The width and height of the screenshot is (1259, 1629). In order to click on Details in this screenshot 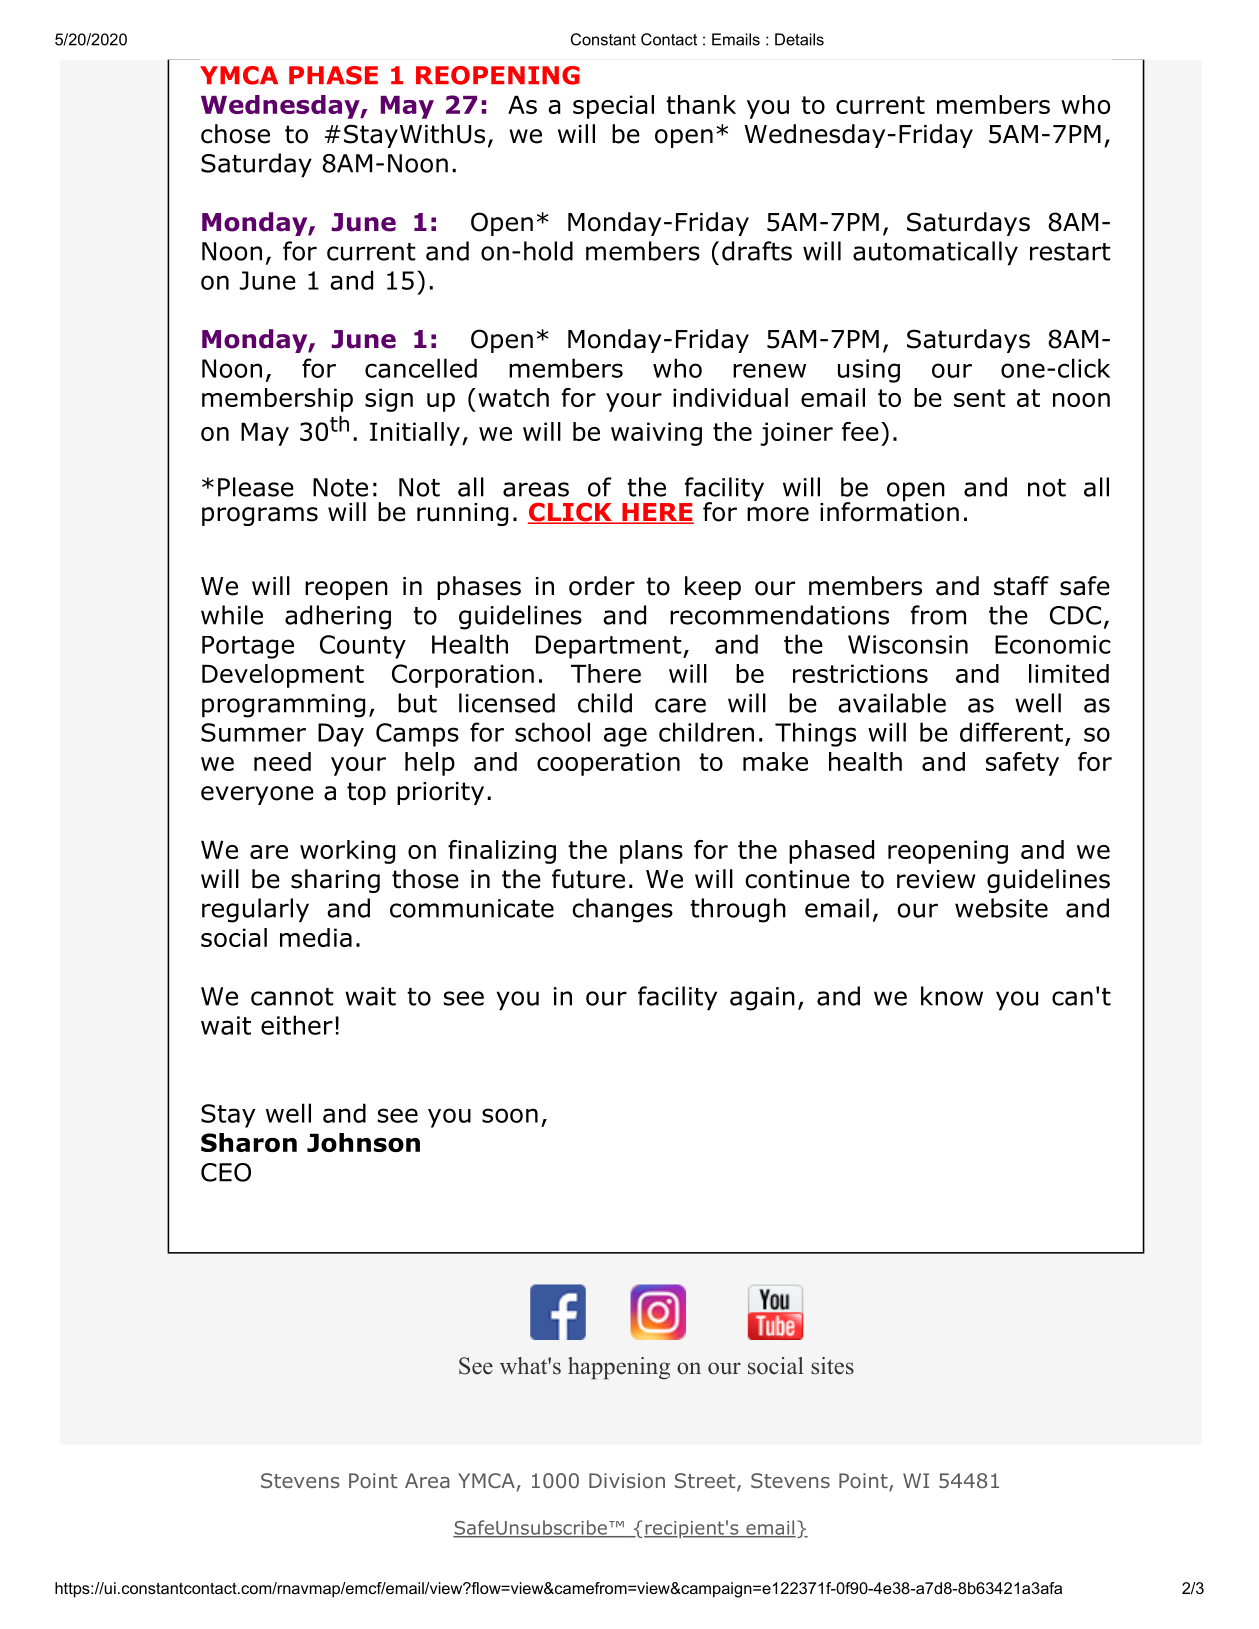, I will do `click(799, 39)`.
